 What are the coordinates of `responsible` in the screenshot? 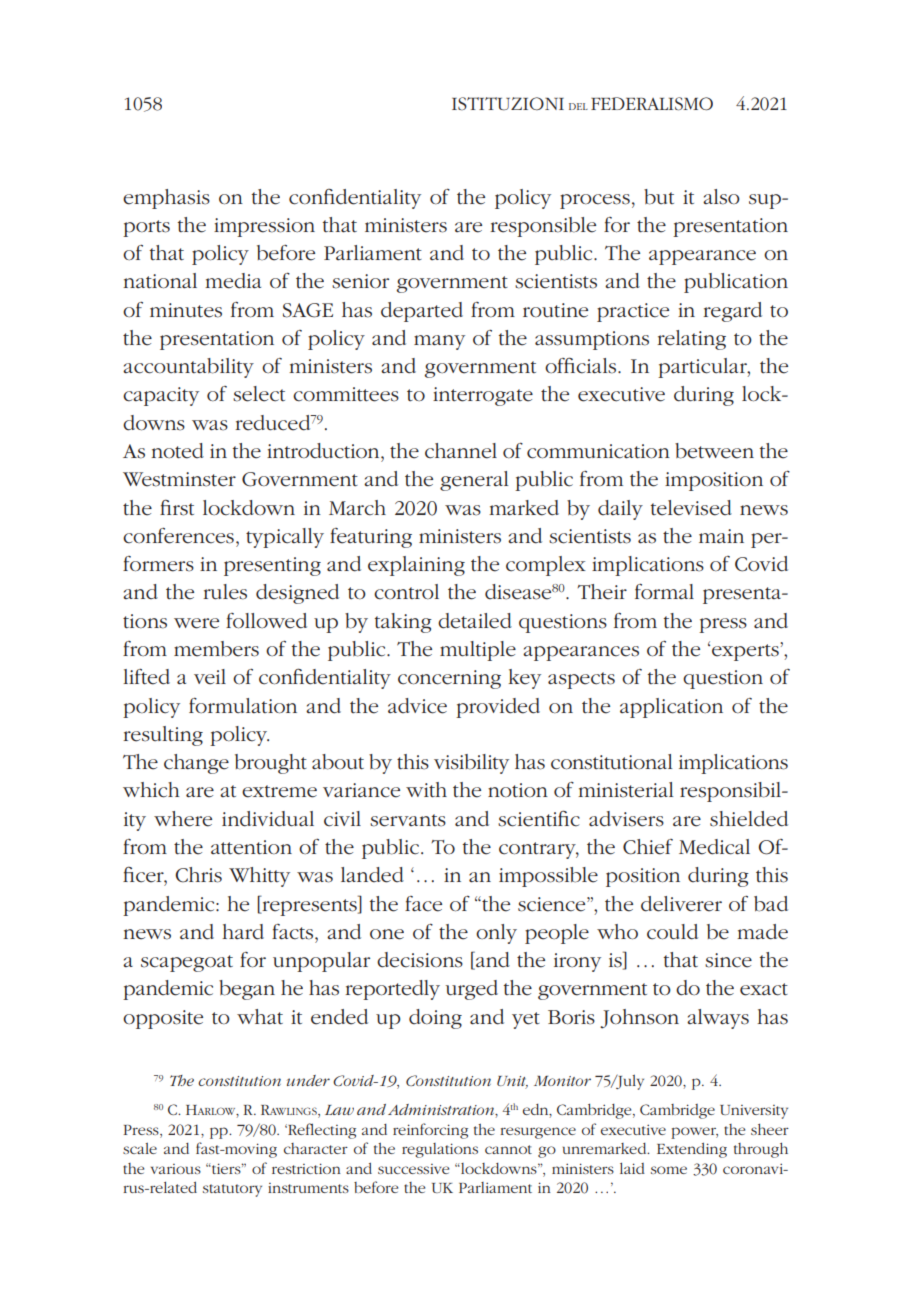 It's located at (543, 227).
